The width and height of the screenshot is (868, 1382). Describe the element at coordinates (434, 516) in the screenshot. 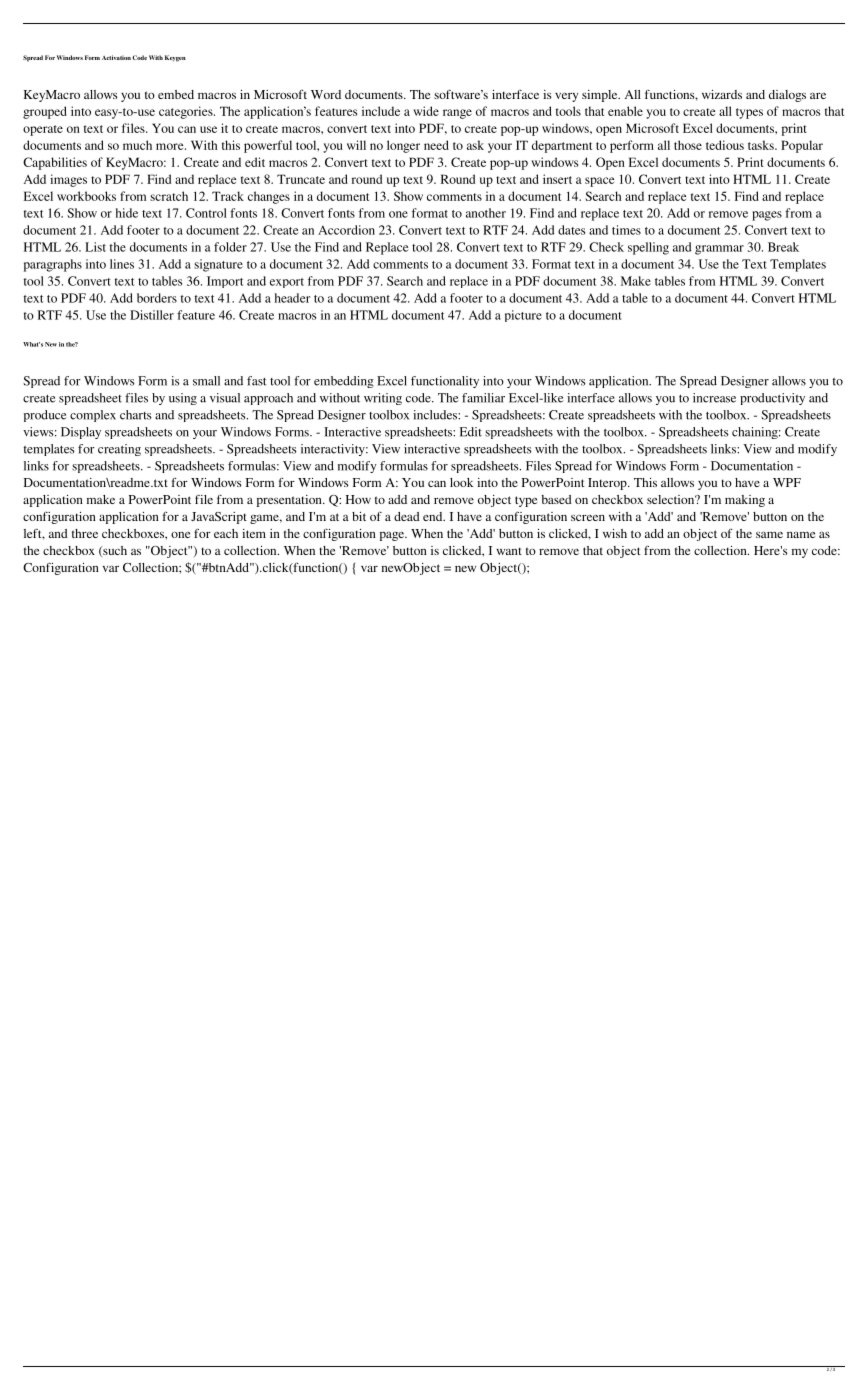

I see `end` at that location.
